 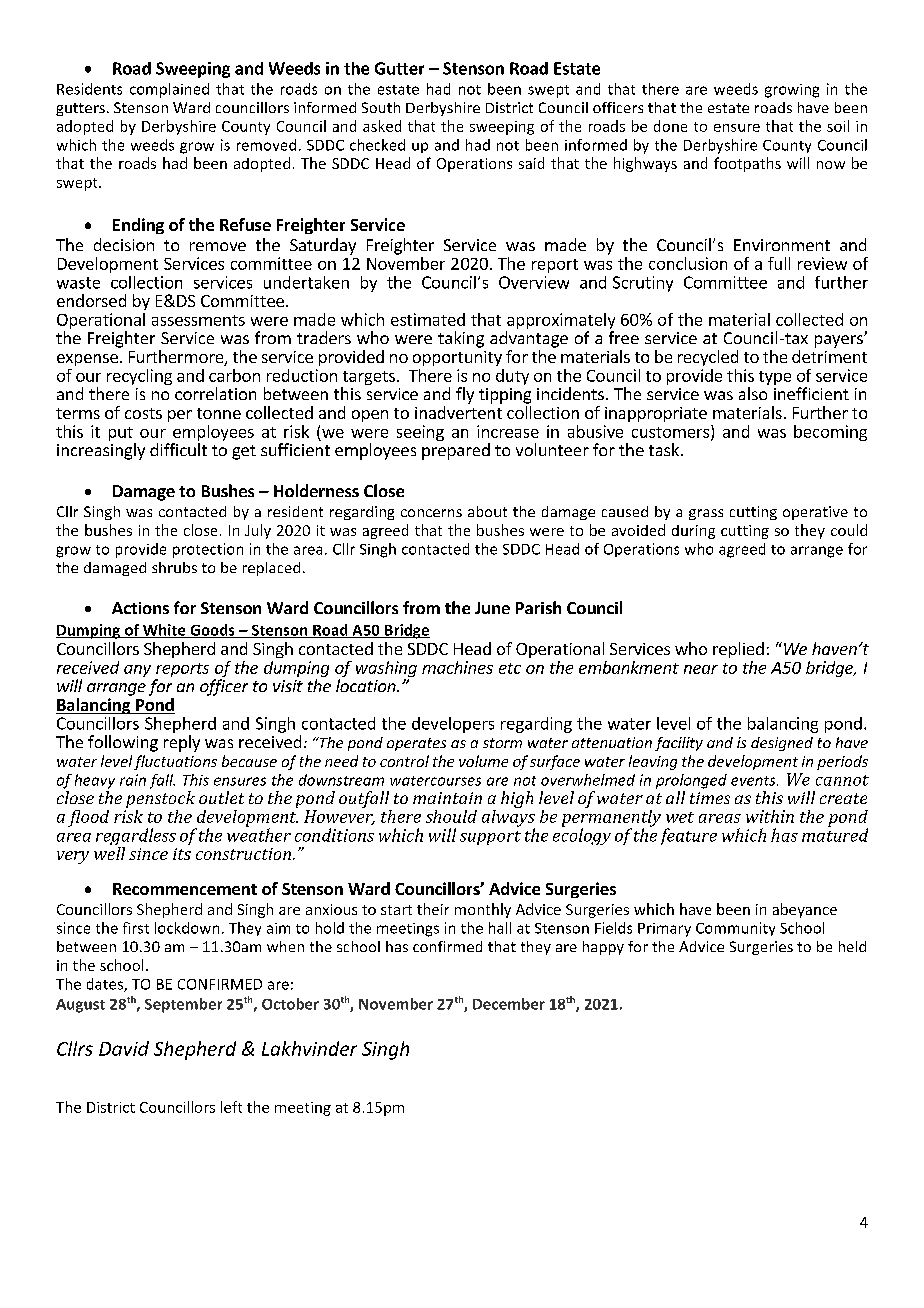 I want to click on David, so click(x=124, y=1048).
